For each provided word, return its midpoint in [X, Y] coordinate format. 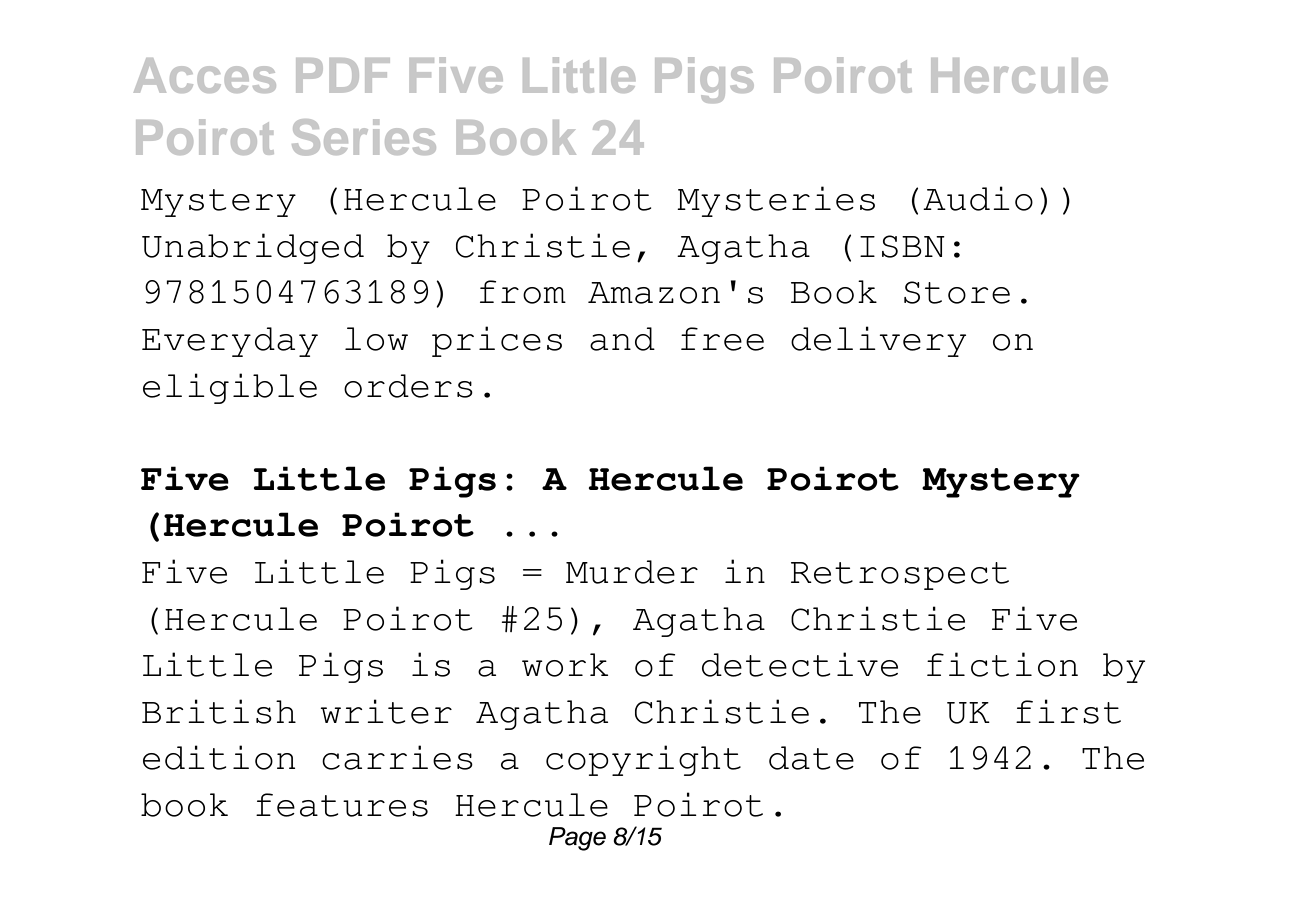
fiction [1002, 664]
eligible [230, 388]
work [565, 665]
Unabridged [253, 248]
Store [957, 292]
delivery [878, 341]
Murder [632, 572]
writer [386, 711]
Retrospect [900, 576]
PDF [343, 75]
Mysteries [776, 201]
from [523, 292]
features [342, 805]
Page [577, 839]
